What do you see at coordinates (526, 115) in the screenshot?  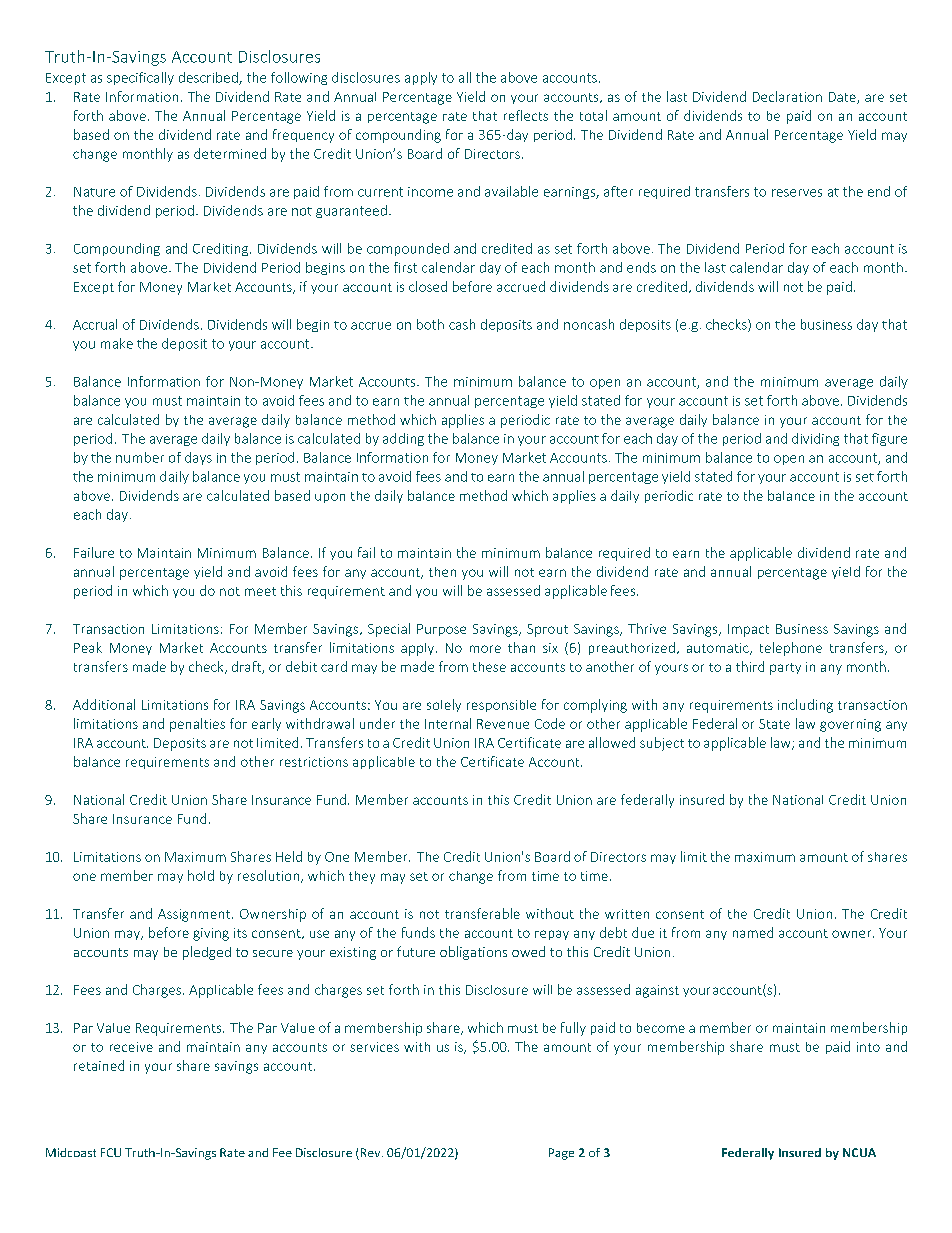 I see `reflects` at bounding box center [526, 115].
